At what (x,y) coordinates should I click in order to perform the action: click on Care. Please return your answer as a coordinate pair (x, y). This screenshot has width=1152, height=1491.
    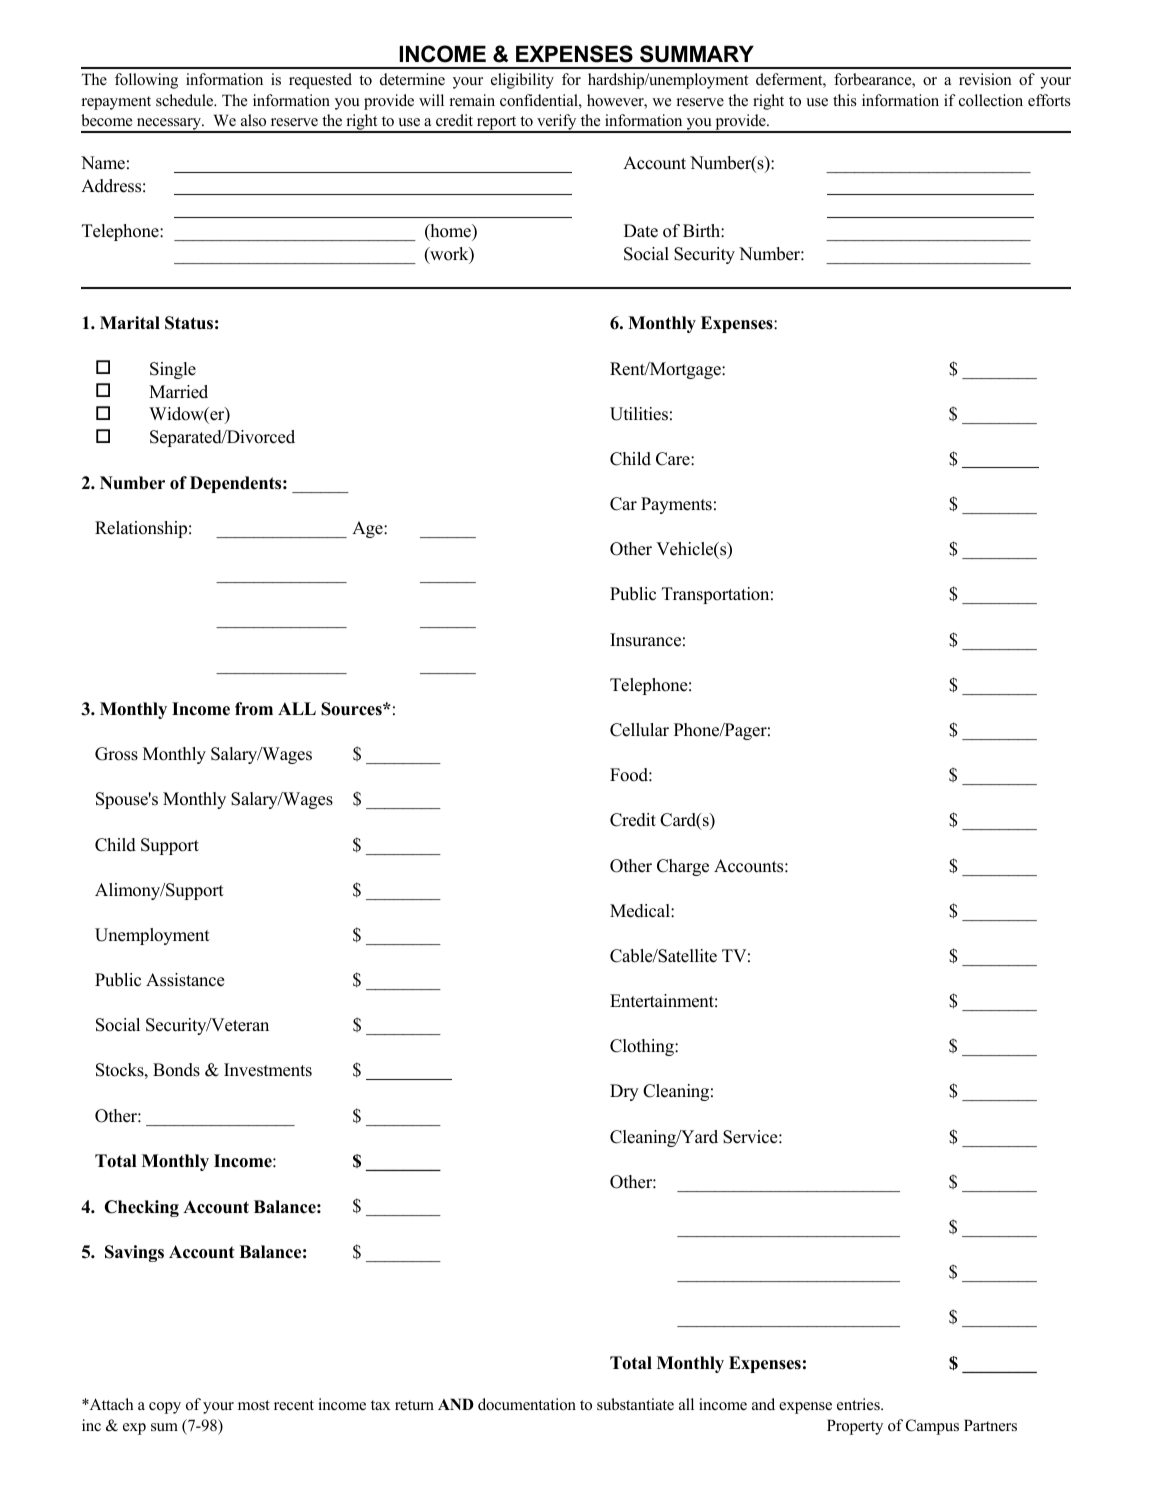
    Looking at the image, I should click on (674, 459).
